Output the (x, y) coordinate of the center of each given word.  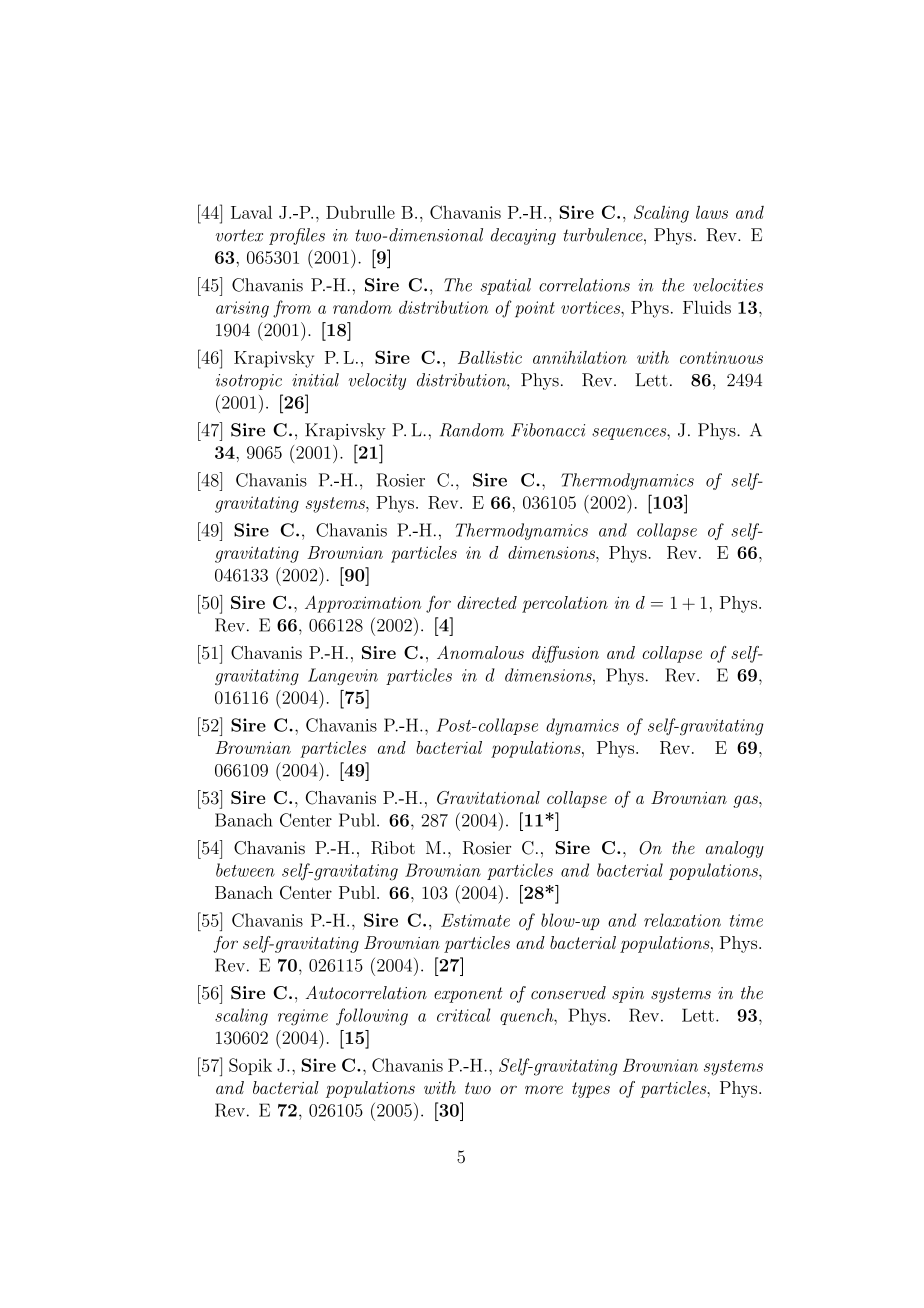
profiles (297, 236)
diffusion (565, 654)
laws (712, 212)
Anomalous (480, 652)
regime (303, 1017)
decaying (523, 236)
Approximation (363, 604)
